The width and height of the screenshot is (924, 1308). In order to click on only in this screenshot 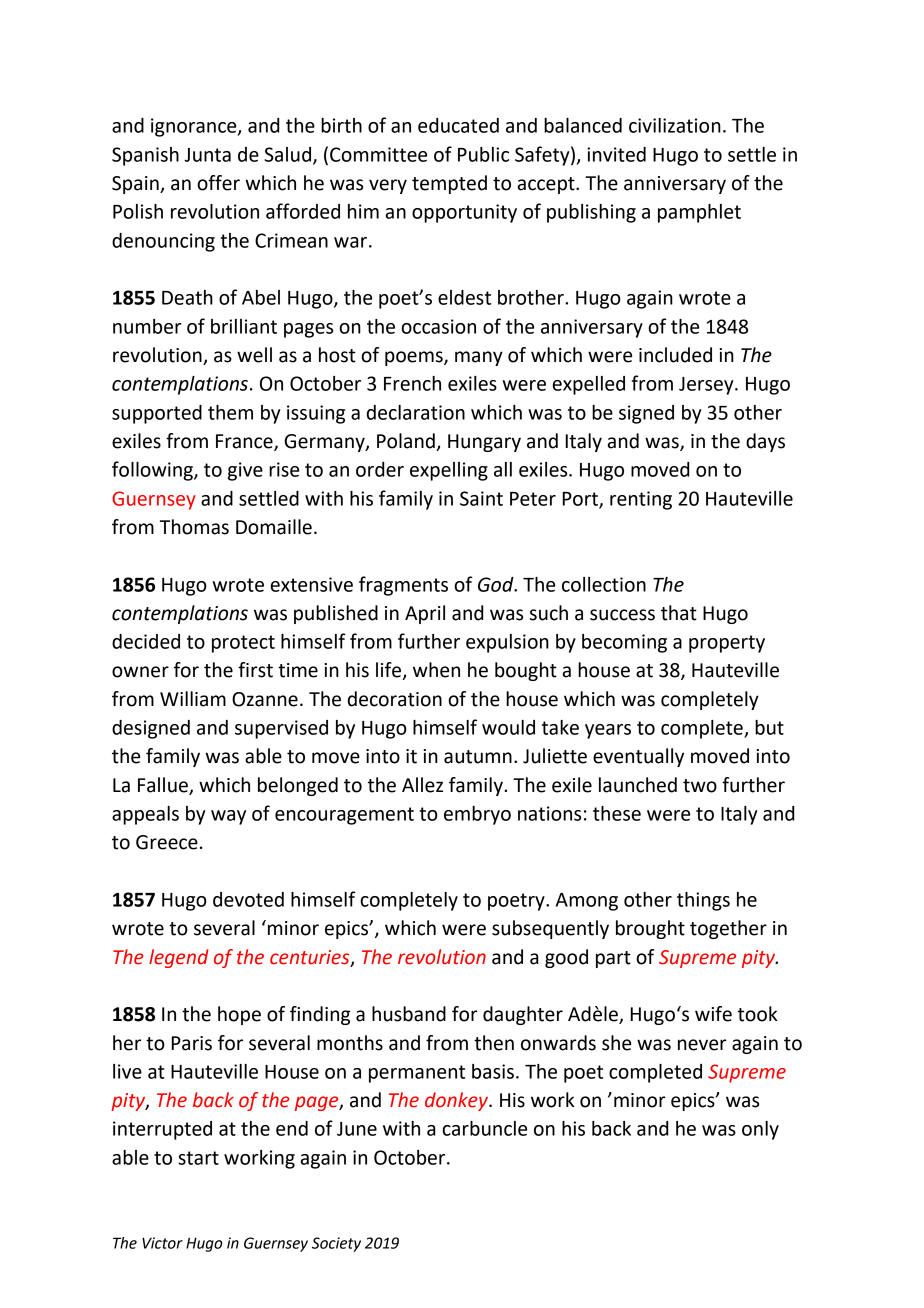, I will do `click(760, 1130)`.
